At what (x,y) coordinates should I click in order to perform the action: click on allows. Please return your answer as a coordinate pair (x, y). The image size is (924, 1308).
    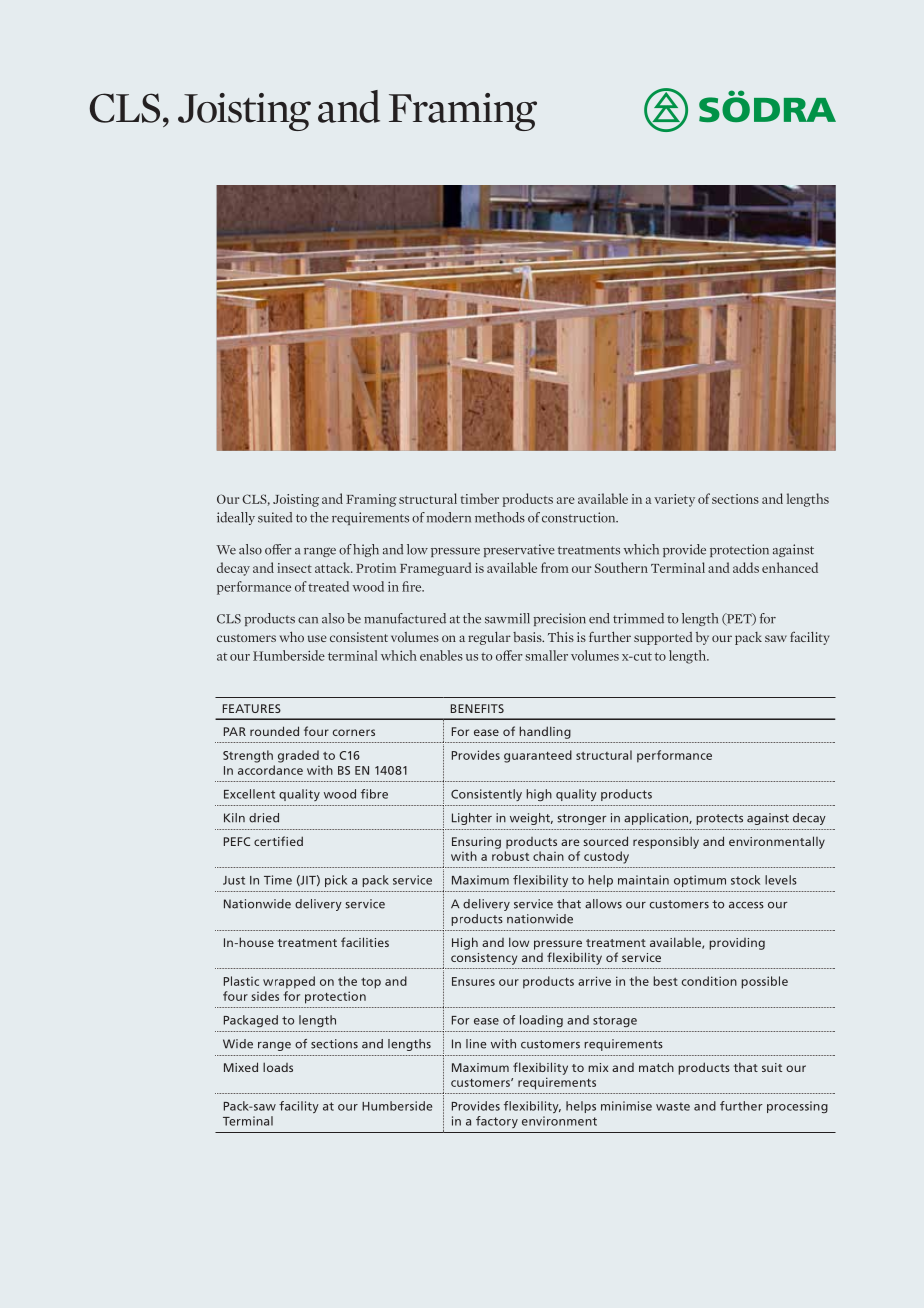
    Looking at the image, I should click on (603, 904).
